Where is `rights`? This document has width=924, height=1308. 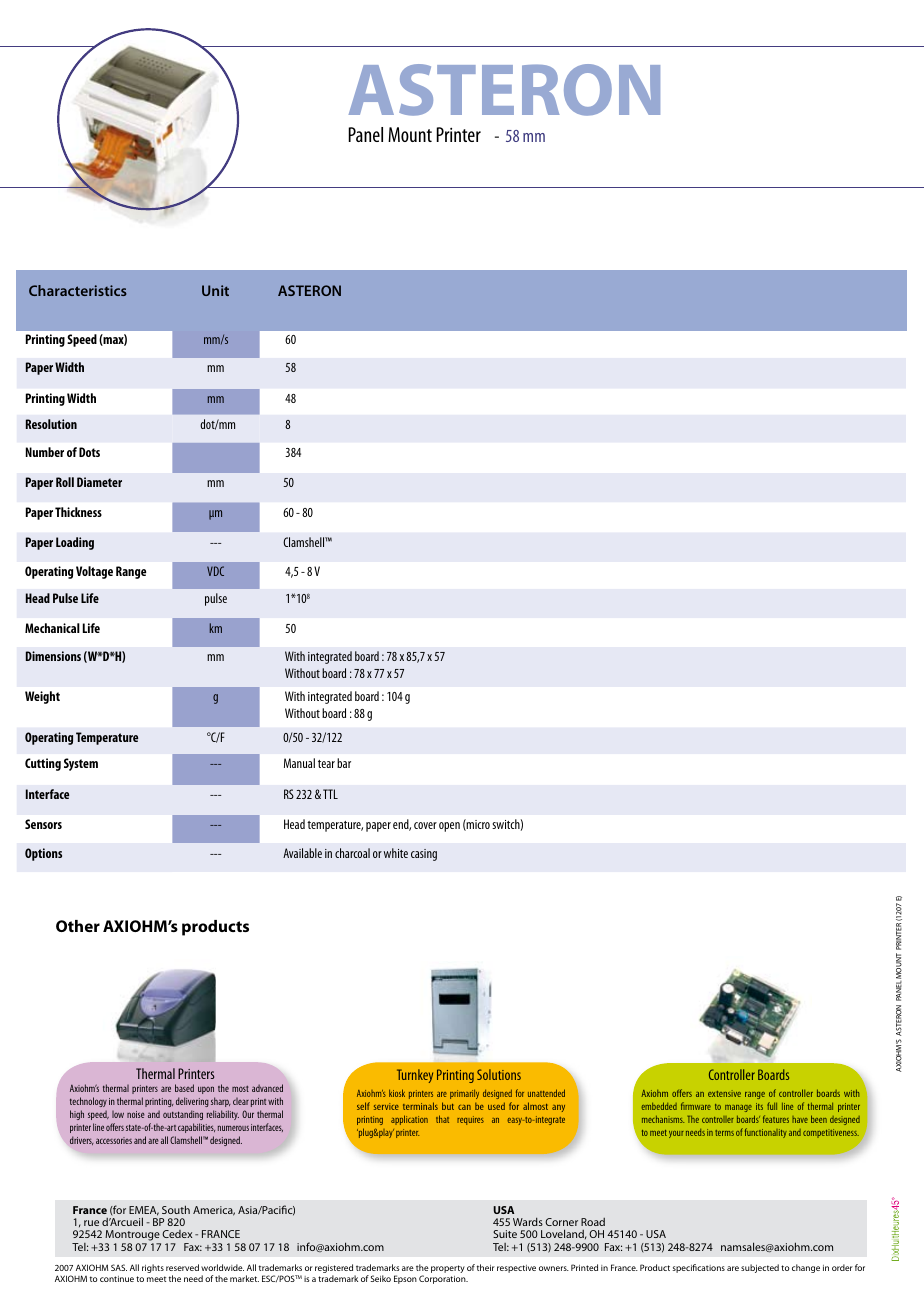 rights is located at coordinates (153, 1268).
